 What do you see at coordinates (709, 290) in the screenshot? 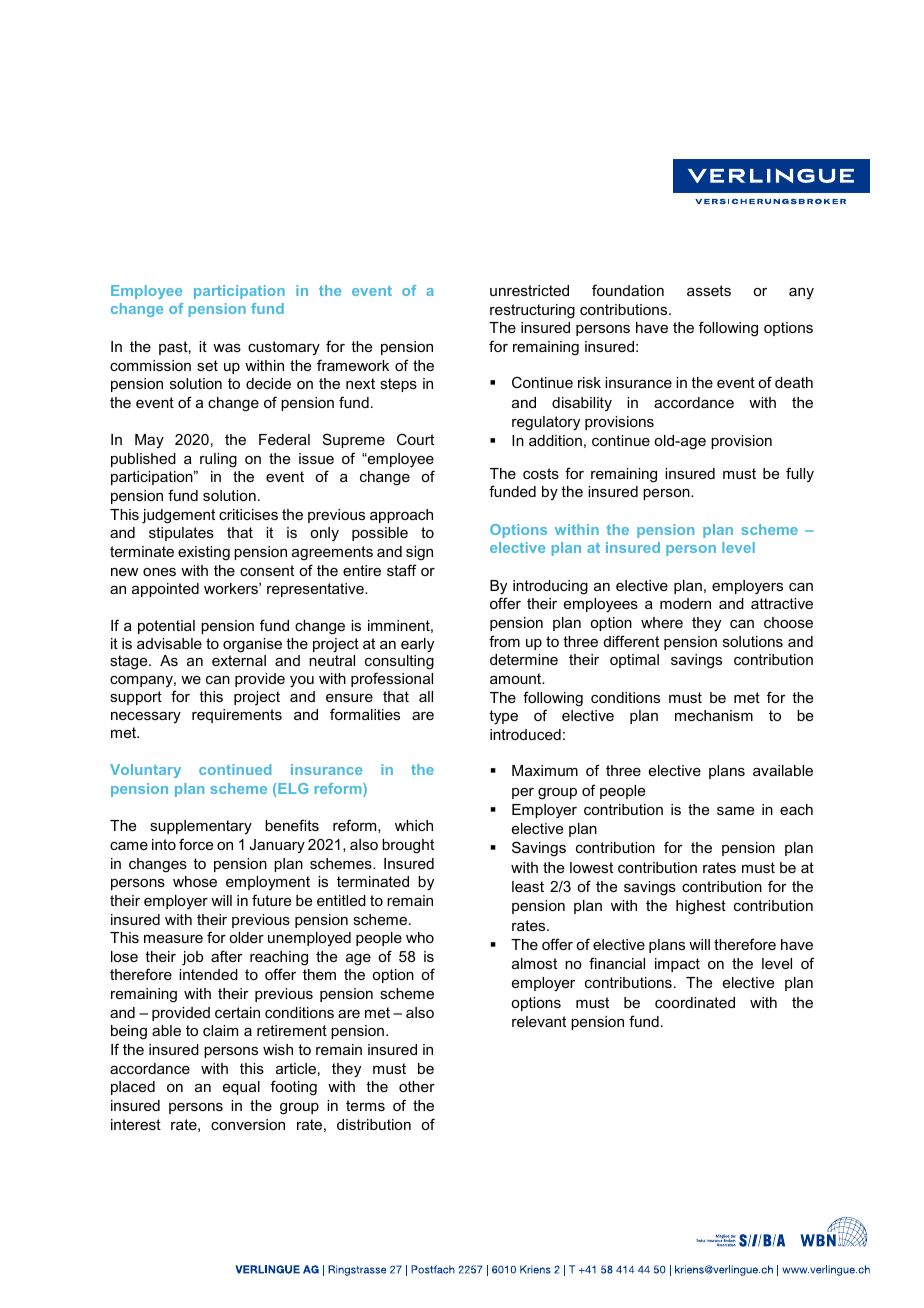
I see `assets` at bounding box center [709, 290].
